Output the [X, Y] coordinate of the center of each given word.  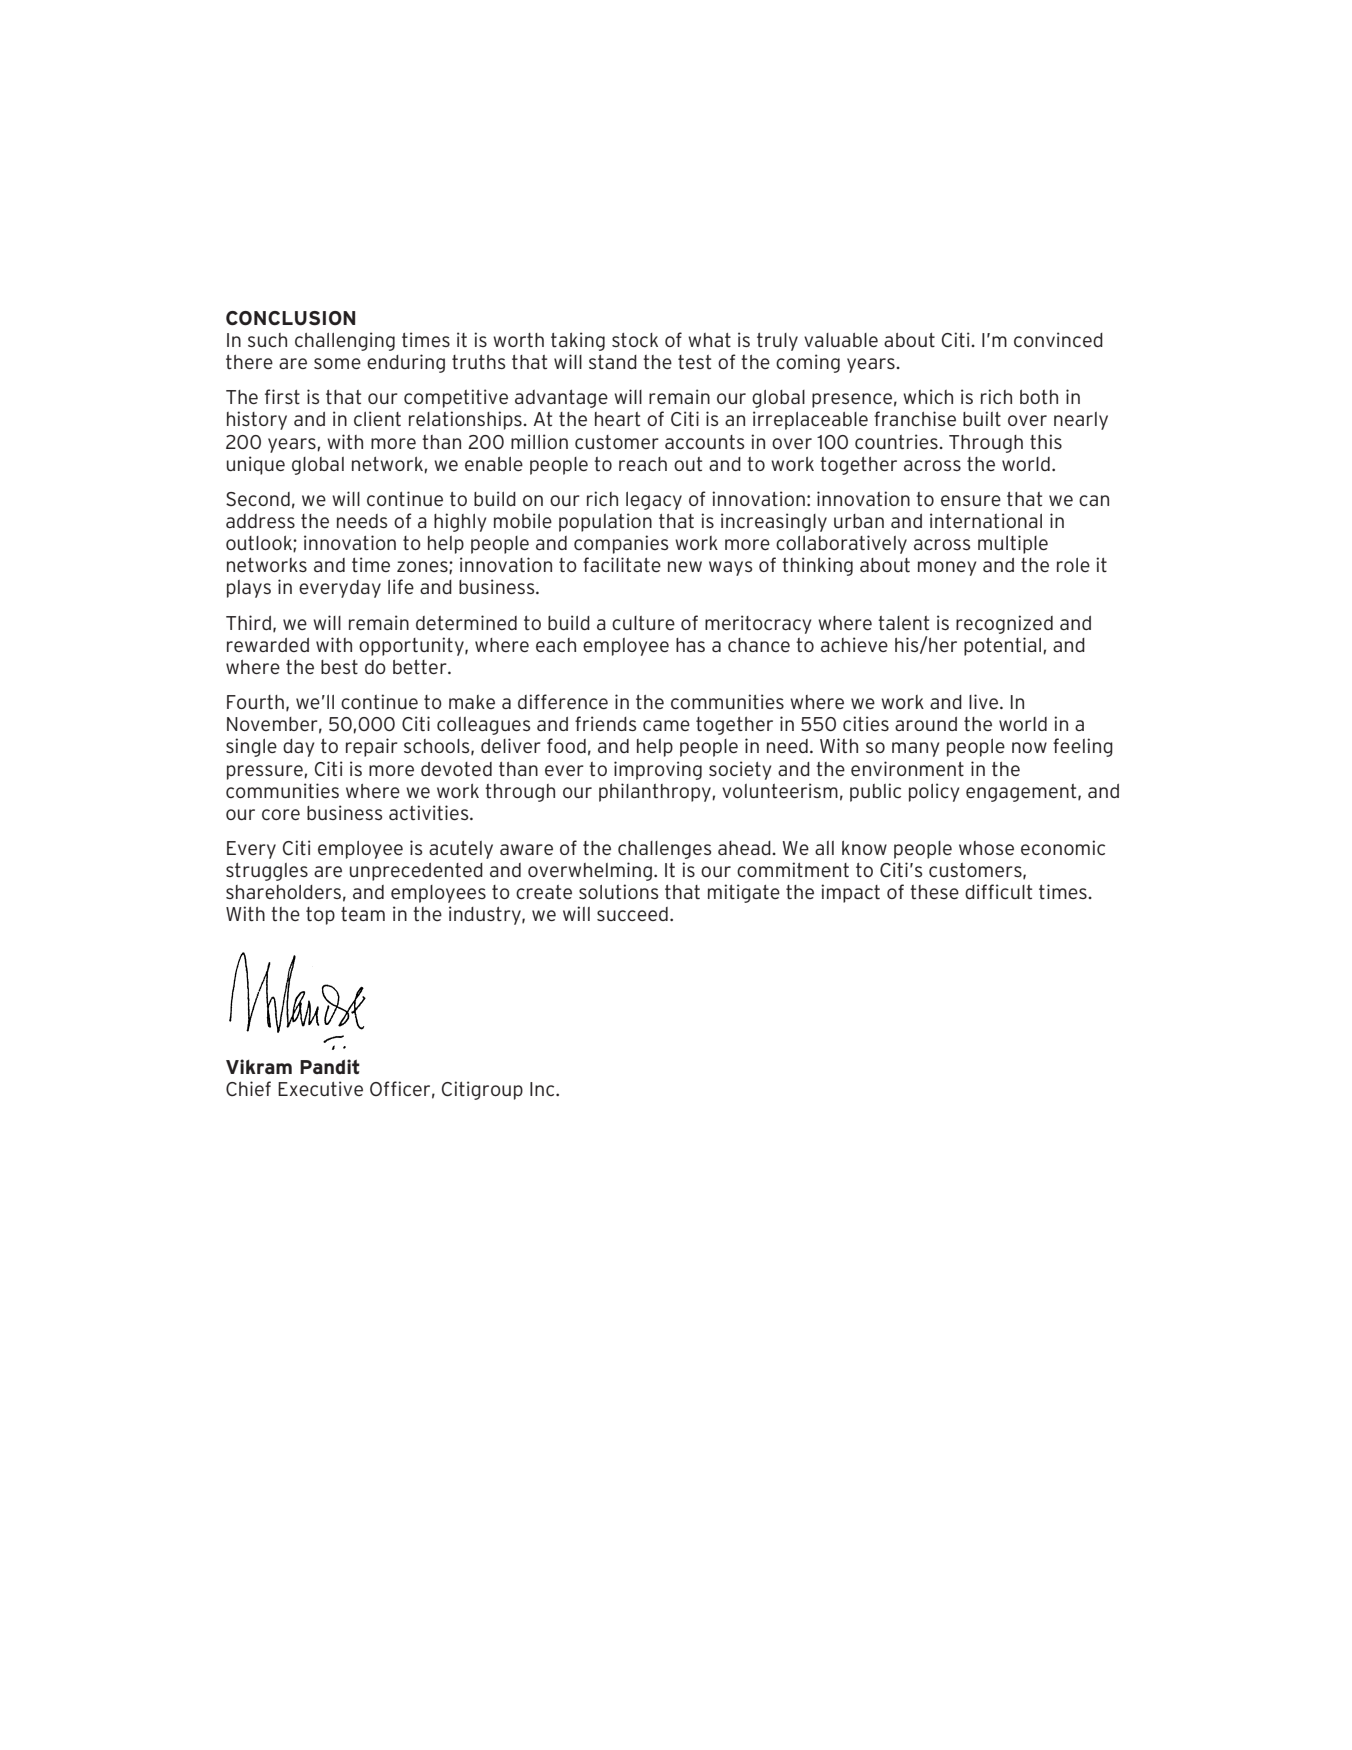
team [363, 914]
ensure [971, 500]
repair [372, 747]
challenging [345, 341]
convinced [1058, 339]
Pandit [330, 1066]
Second [258, 499]
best [339, 667]
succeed [632, 914]
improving [658, 770]
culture [643, 623]
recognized [1004, 624]
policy [934, 792]
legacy [654, 501]
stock [635, 340]
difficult [998, 891]
